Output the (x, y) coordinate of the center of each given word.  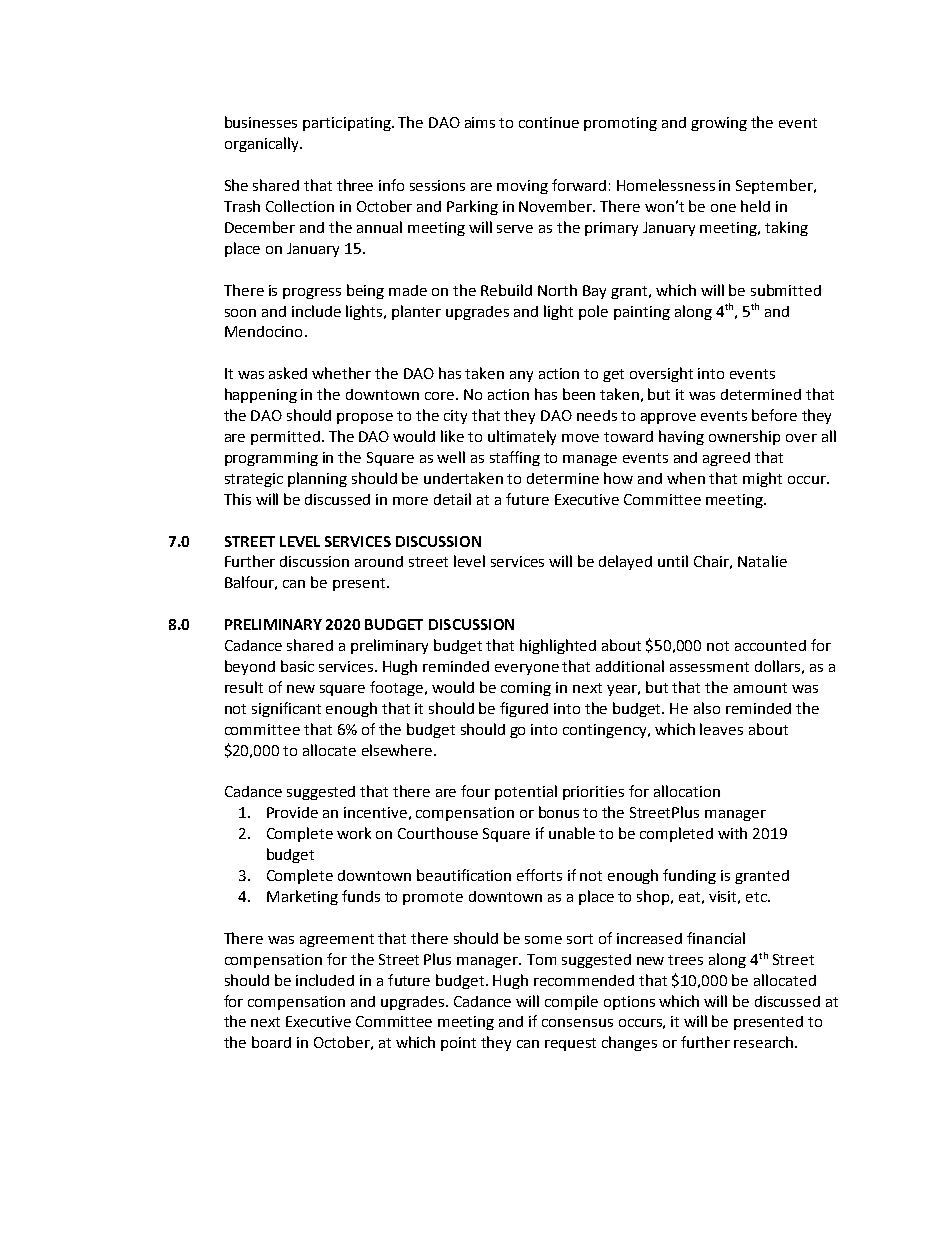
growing (719, 124)
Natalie (762, 561)
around (379, 561)
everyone (527, 669)
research (765, 1042)
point (458, 1044)
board (271, 1042)
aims (480, 122)
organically (263, 144)
